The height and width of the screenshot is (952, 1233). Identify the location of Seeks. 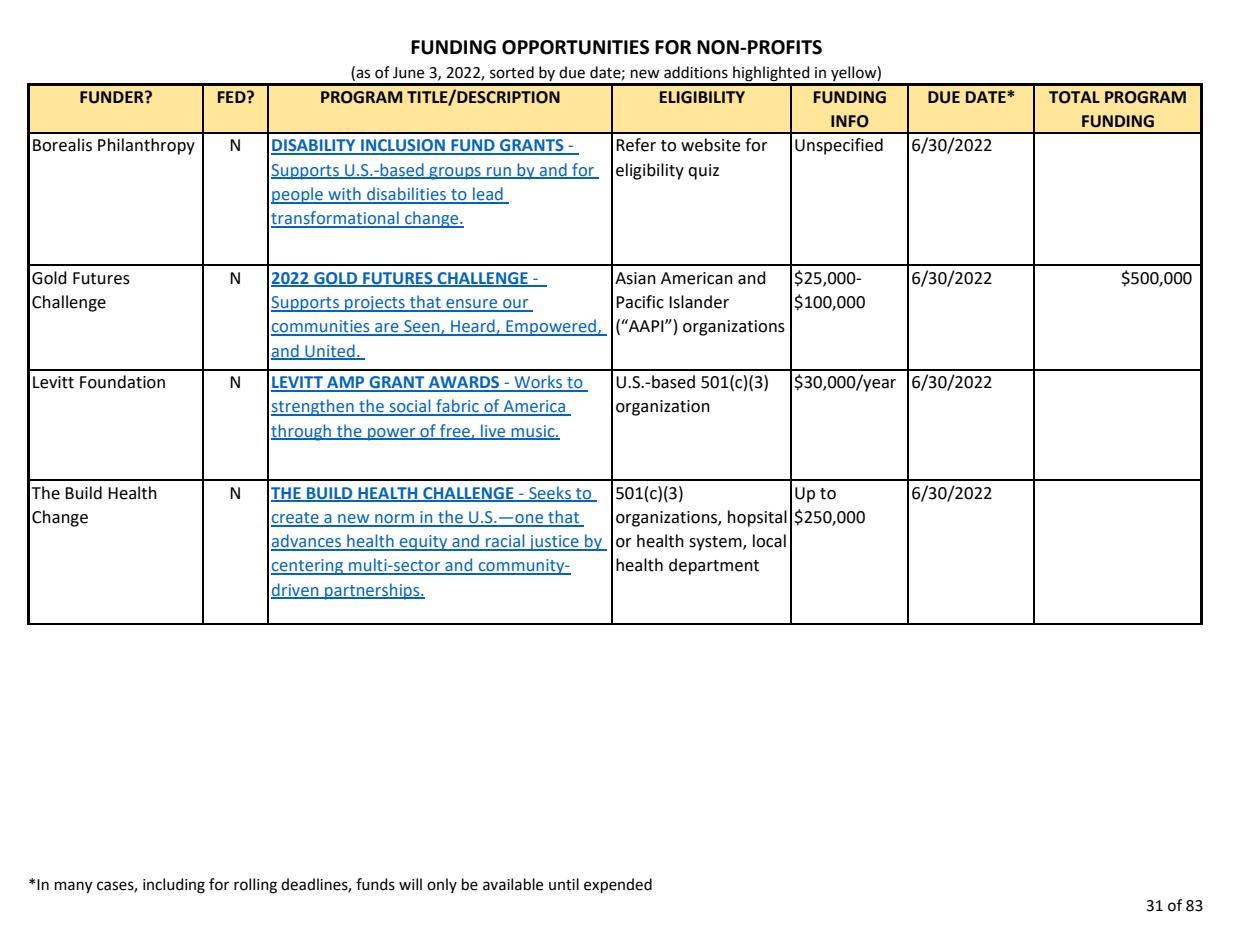
(550, 493).
